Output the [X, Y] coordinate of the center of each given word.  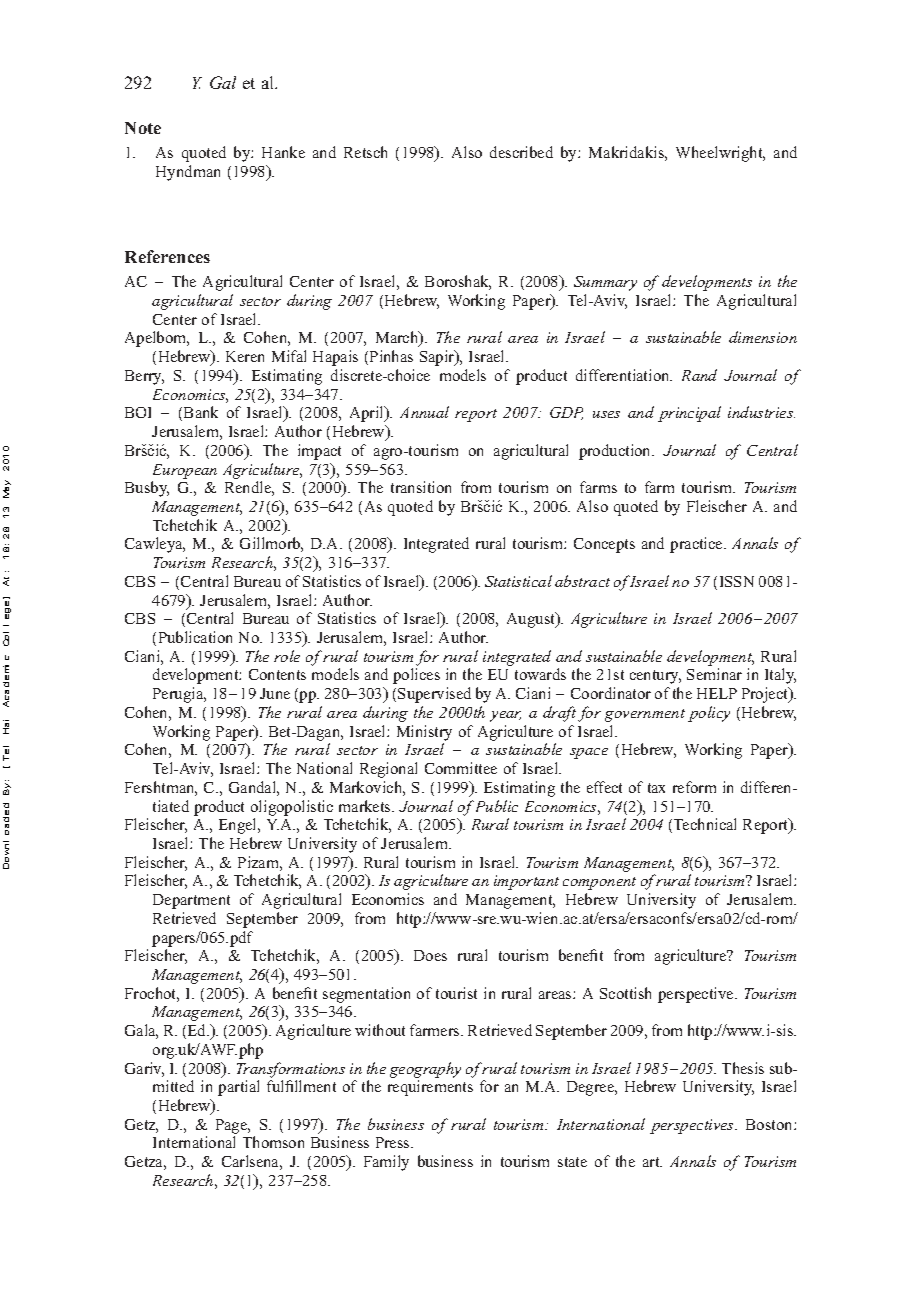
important [526, 882]
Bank [201, 412]
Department [191, 901]
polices [416, 676]
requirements [430, 1088]
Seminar [714, 674]
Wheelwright [720, 154]
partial [238, 1088]
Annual [424, 412]
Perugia [179, 695]
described [521, 152]
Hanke [283, 152]
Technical [705, 824]
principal [689, 414]
